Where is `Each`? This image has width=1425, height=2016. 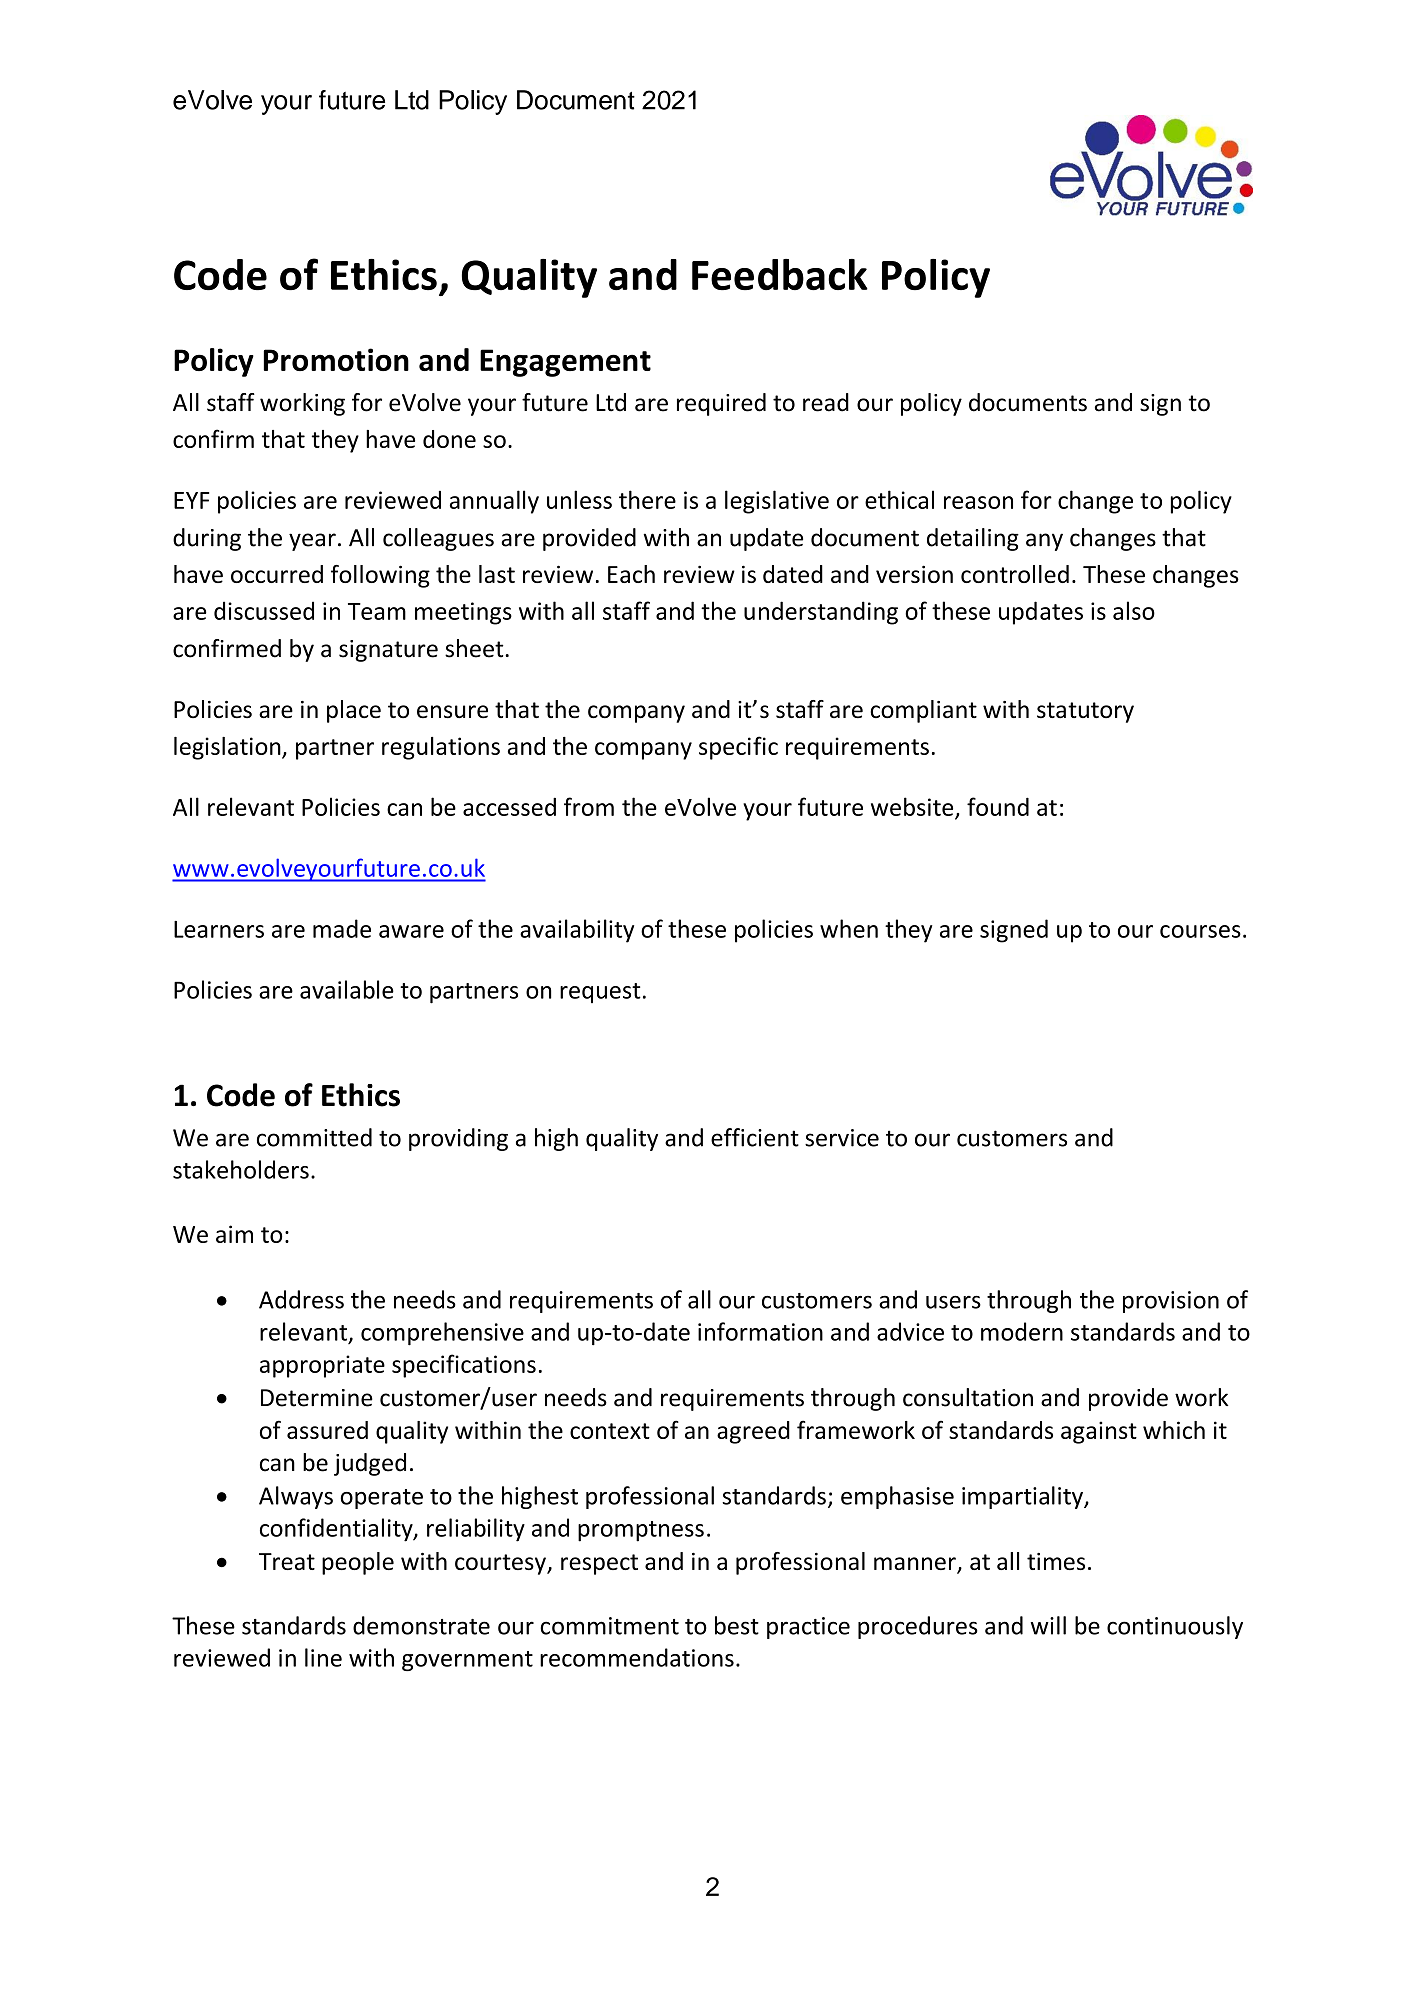
Each is located at coordinates (631, 574).
